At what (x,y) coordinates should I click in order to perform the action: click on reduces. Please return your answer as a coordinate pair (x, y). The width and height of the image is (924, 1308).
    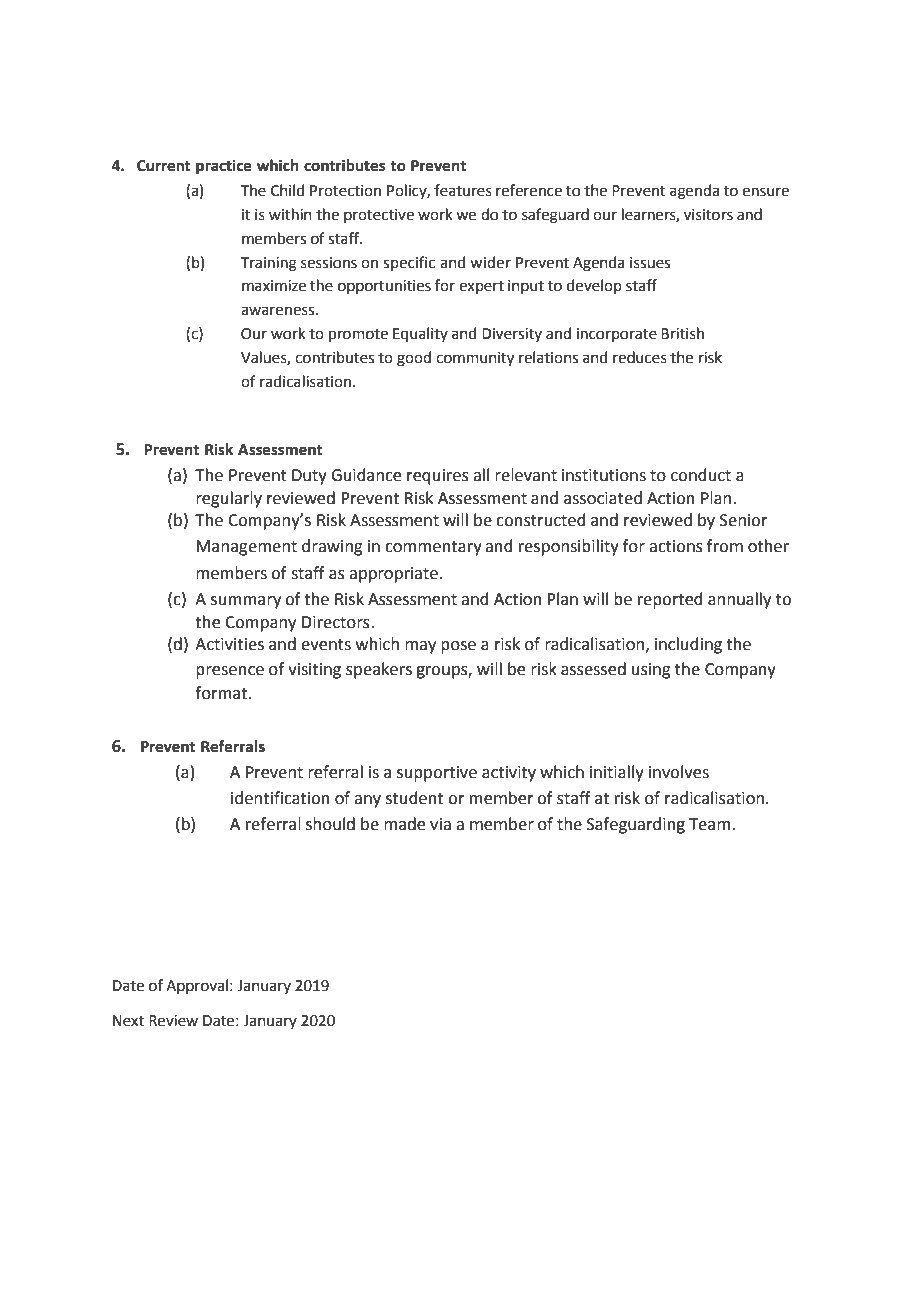
    Looking at the image, I should click on (640, 357).
